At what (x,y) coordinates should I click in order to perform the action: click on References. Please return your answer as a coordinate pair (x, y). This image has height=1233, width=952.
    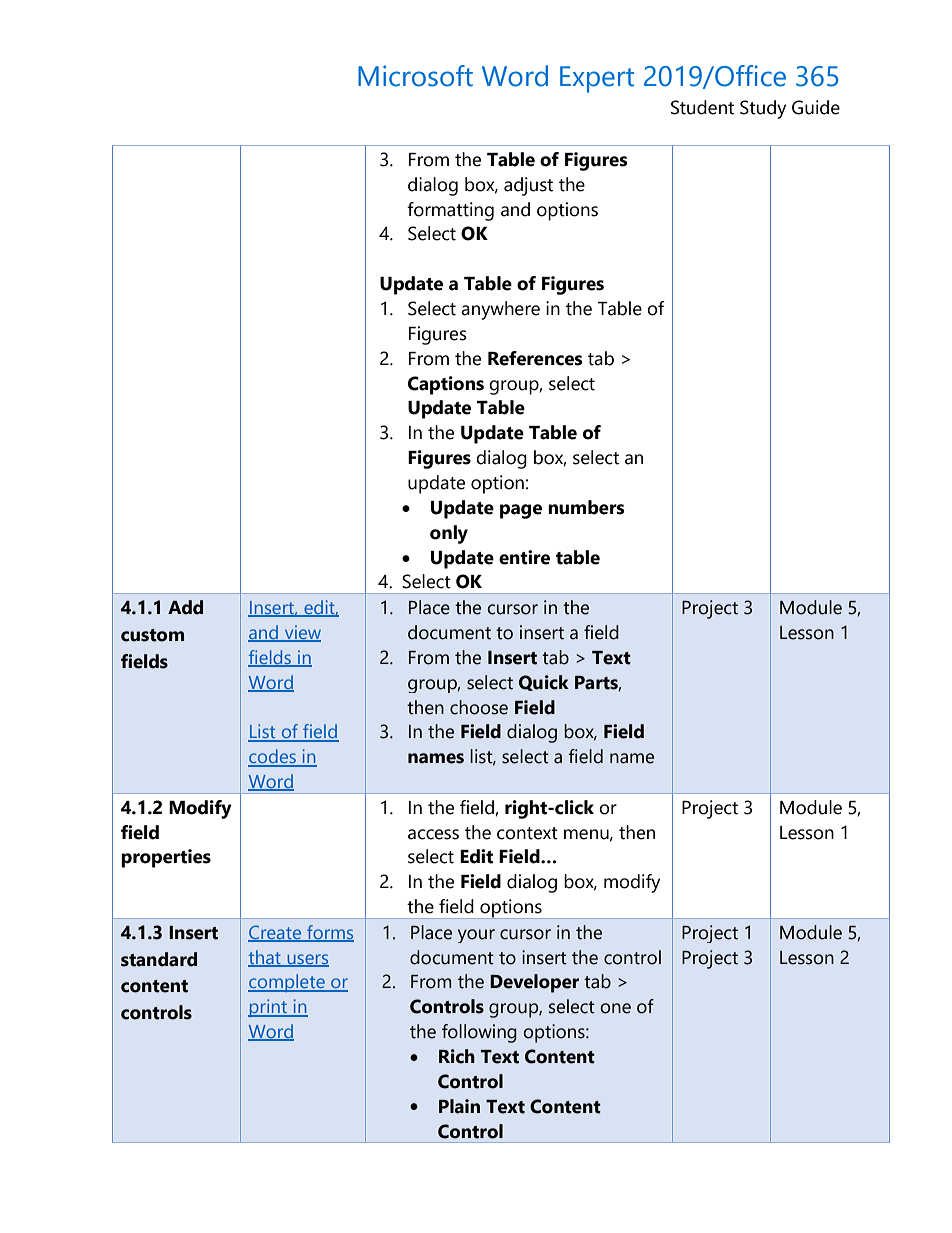
    Looking at the image, I should click on (535, 358).
